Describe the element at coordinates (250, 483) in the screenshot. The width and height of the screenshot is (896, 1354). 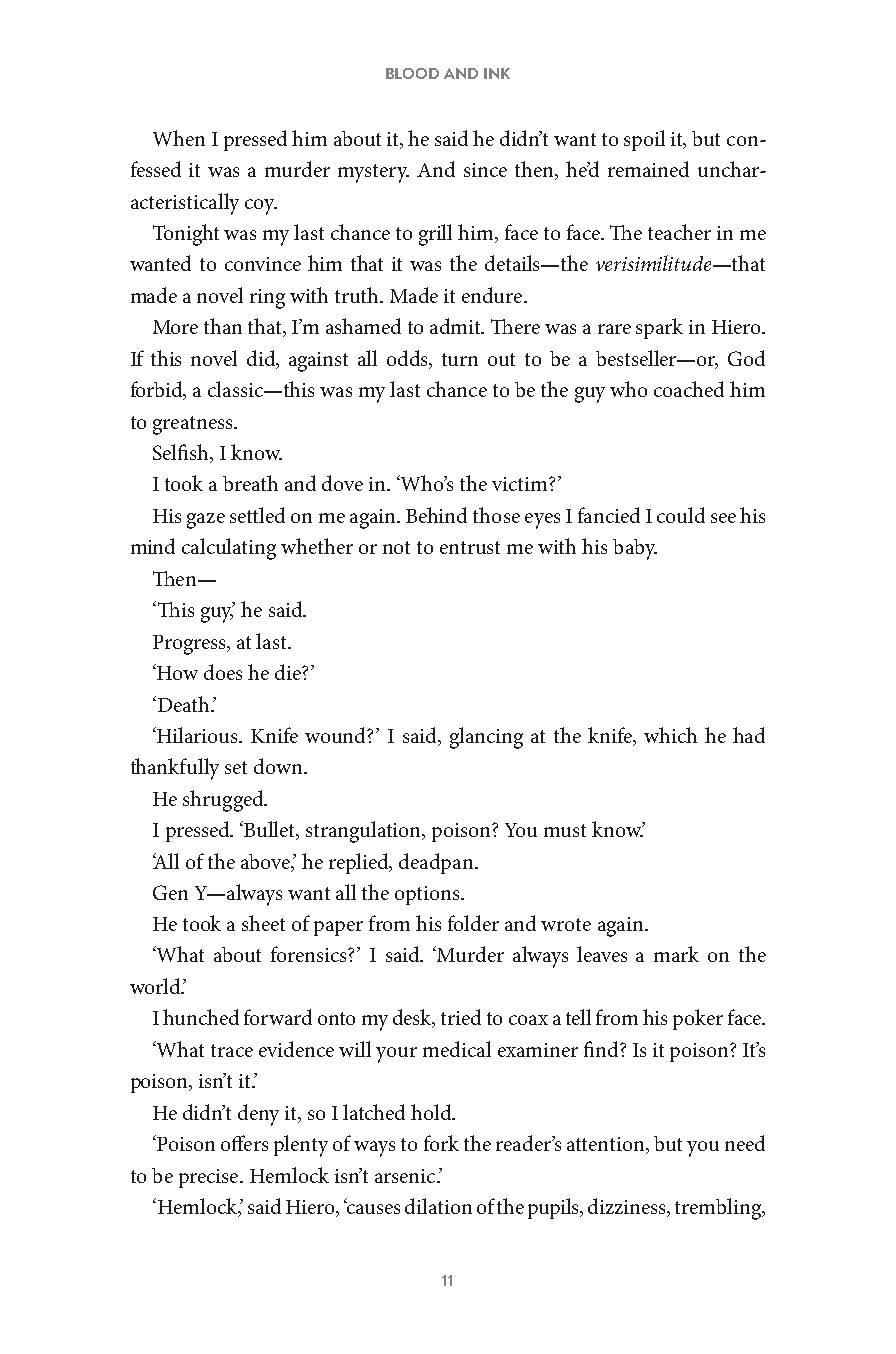
I see `breath` at that location.
